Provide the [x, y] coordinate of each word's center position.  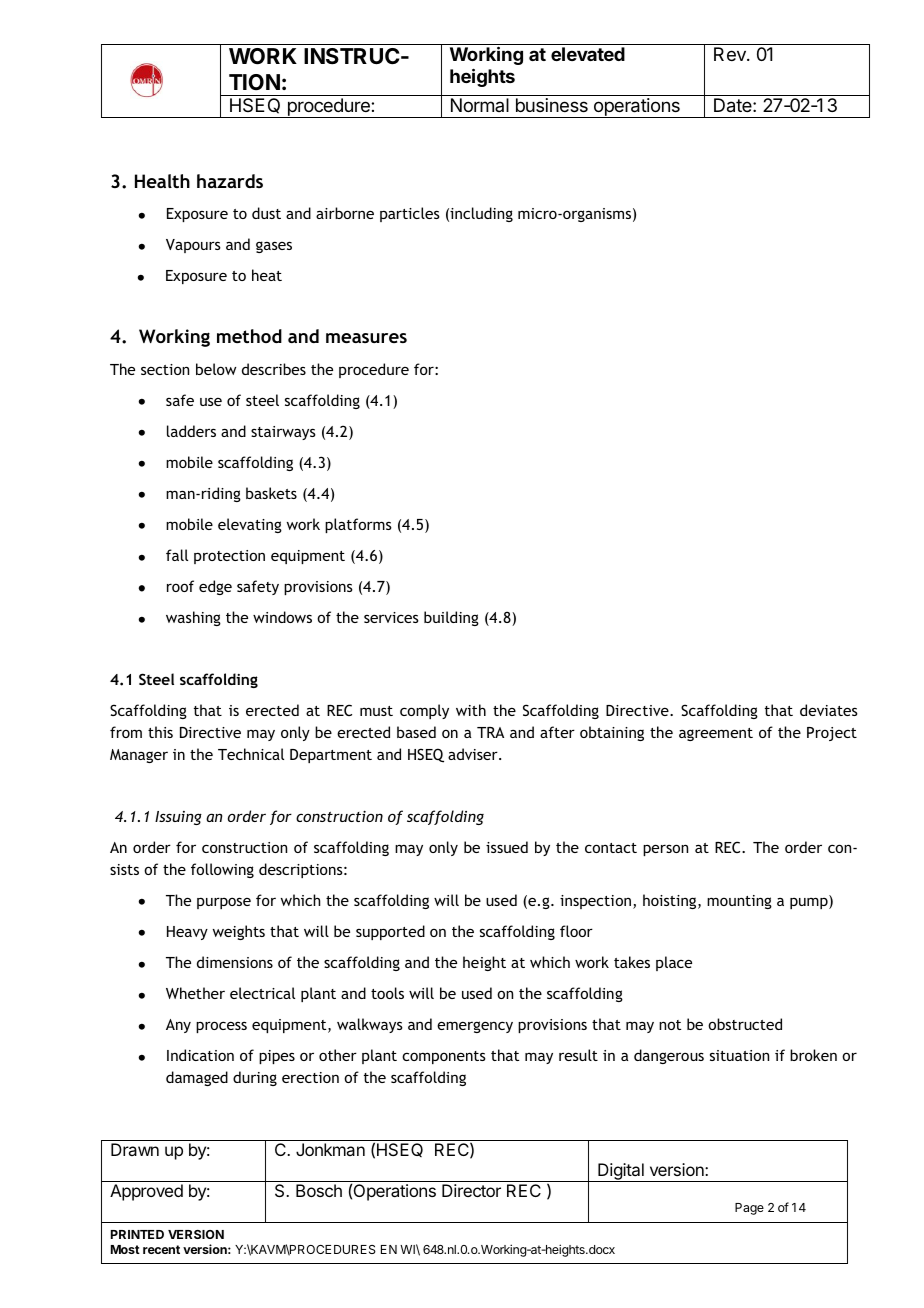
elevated [588, 54]
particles [410, 214]
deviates [829, 710]
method [249, 336]
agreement [716, 734]
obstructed [745, 1024]
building [451, 618]
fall [177, 555]
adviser [474, 754]
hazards [230, 181]
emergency [475, 1027]
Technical [251, 754]
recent [161, 1249]
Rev [731, 54]
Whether [195, 993]
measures [366, 338]
